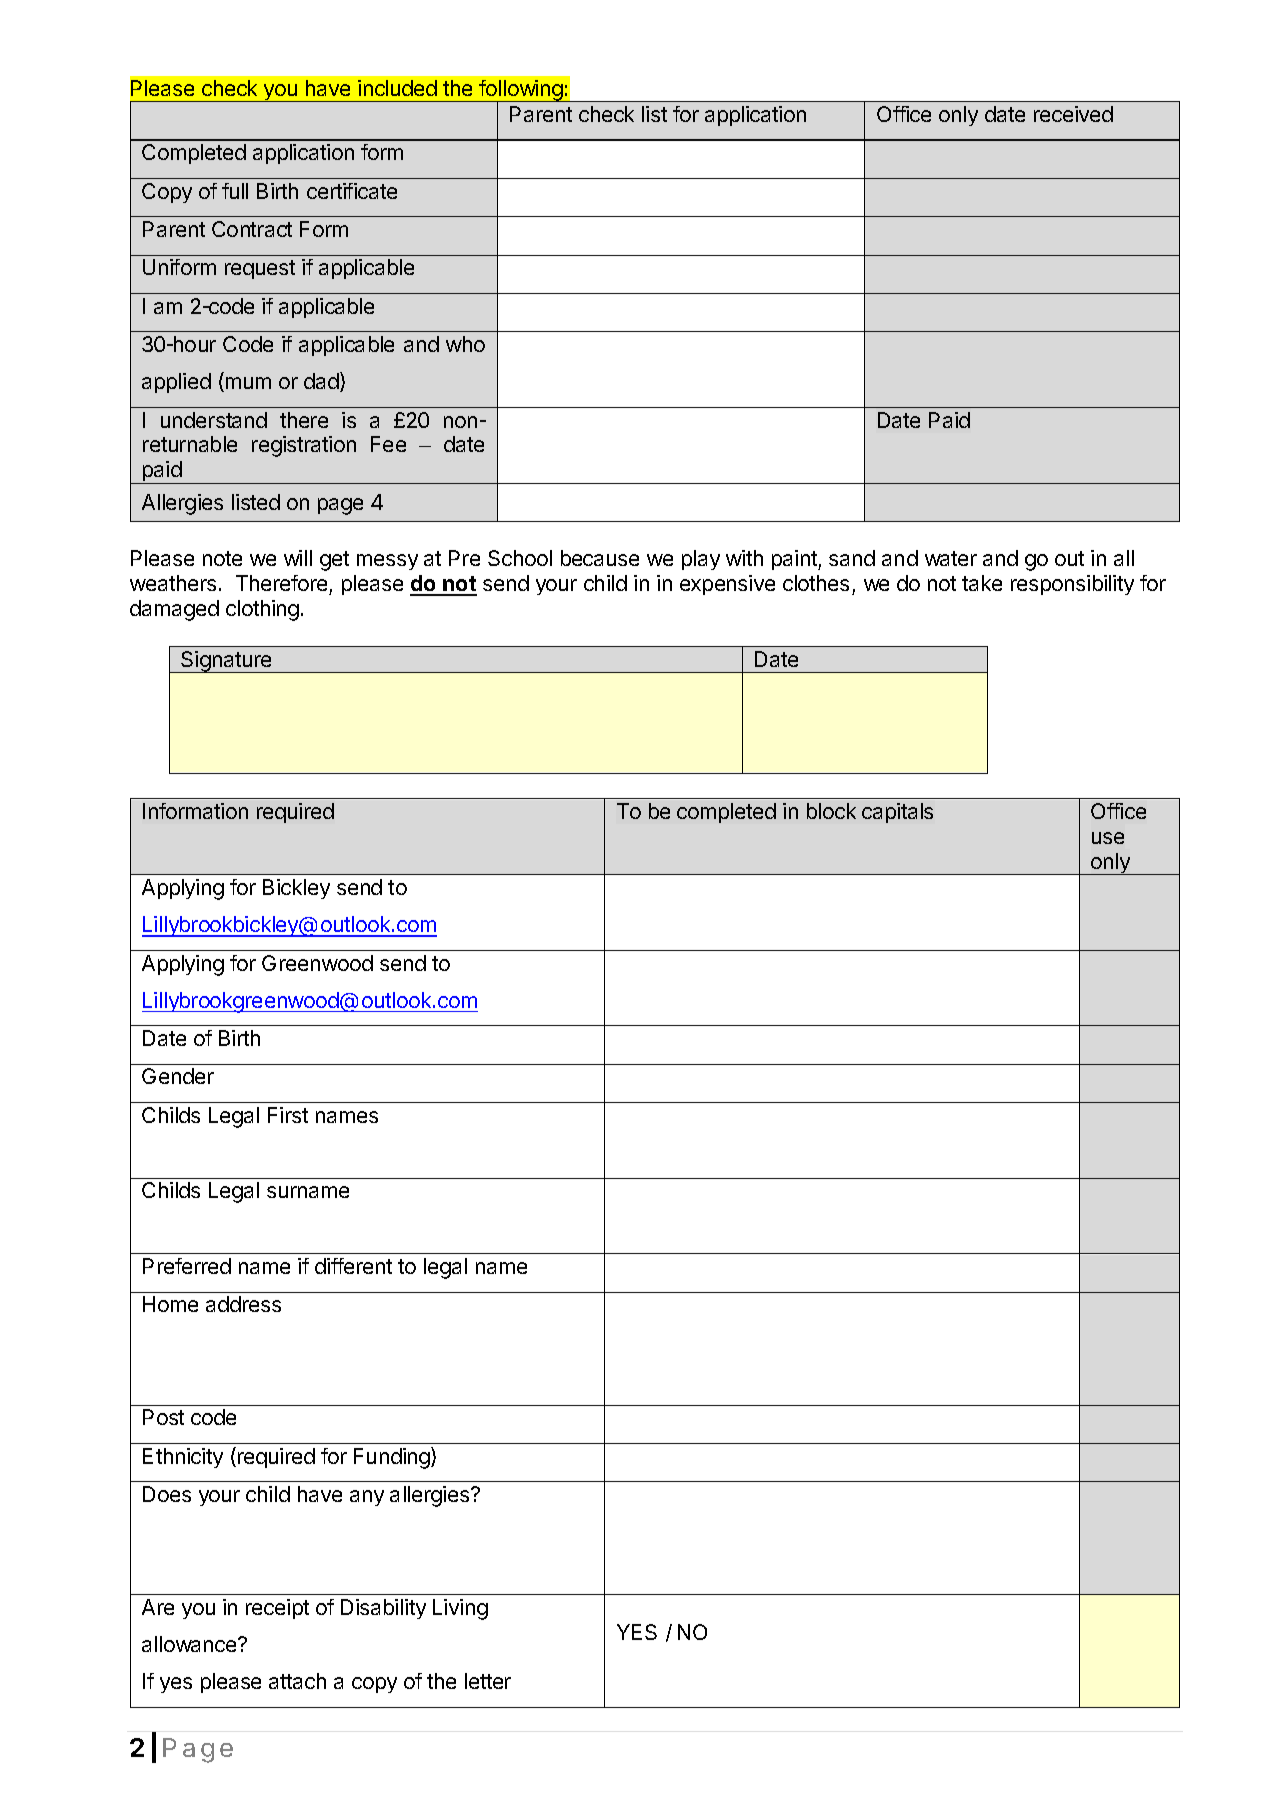 The width and height of the page is (1286, 1819). Describe the element at coordinates (235, 191) in the page. I see `full` at that location.
